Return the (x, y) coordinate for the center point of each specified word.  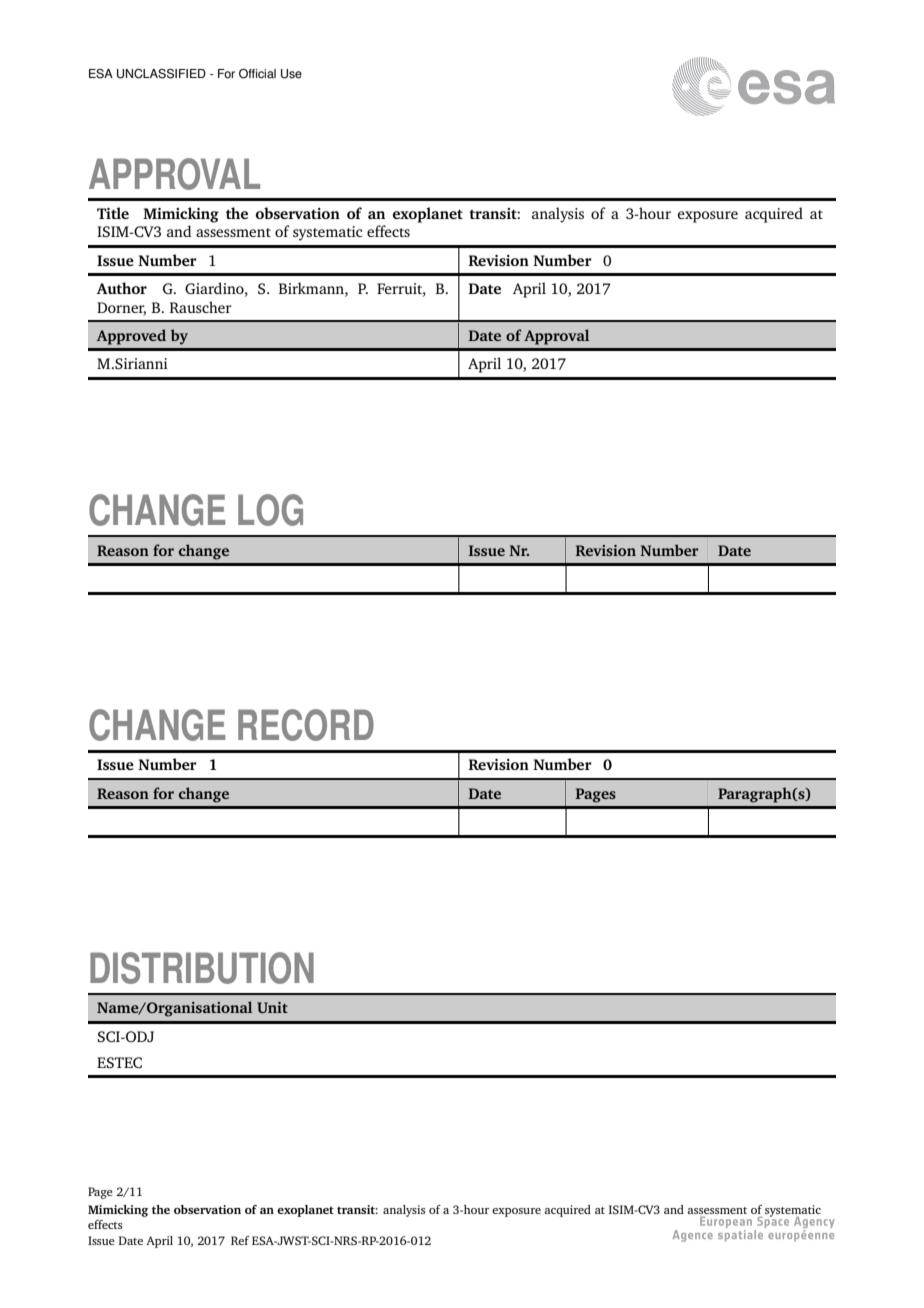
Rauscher (201, 307)
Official (257, 74)
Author (121, 288)
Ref (240, 1240)
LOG (270, 510)
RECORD (306, 725)
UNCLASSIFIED (161, 74)
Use (291, 74)
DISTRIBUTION (202, 968)
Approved (131, 337)
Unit (272, 1007)
